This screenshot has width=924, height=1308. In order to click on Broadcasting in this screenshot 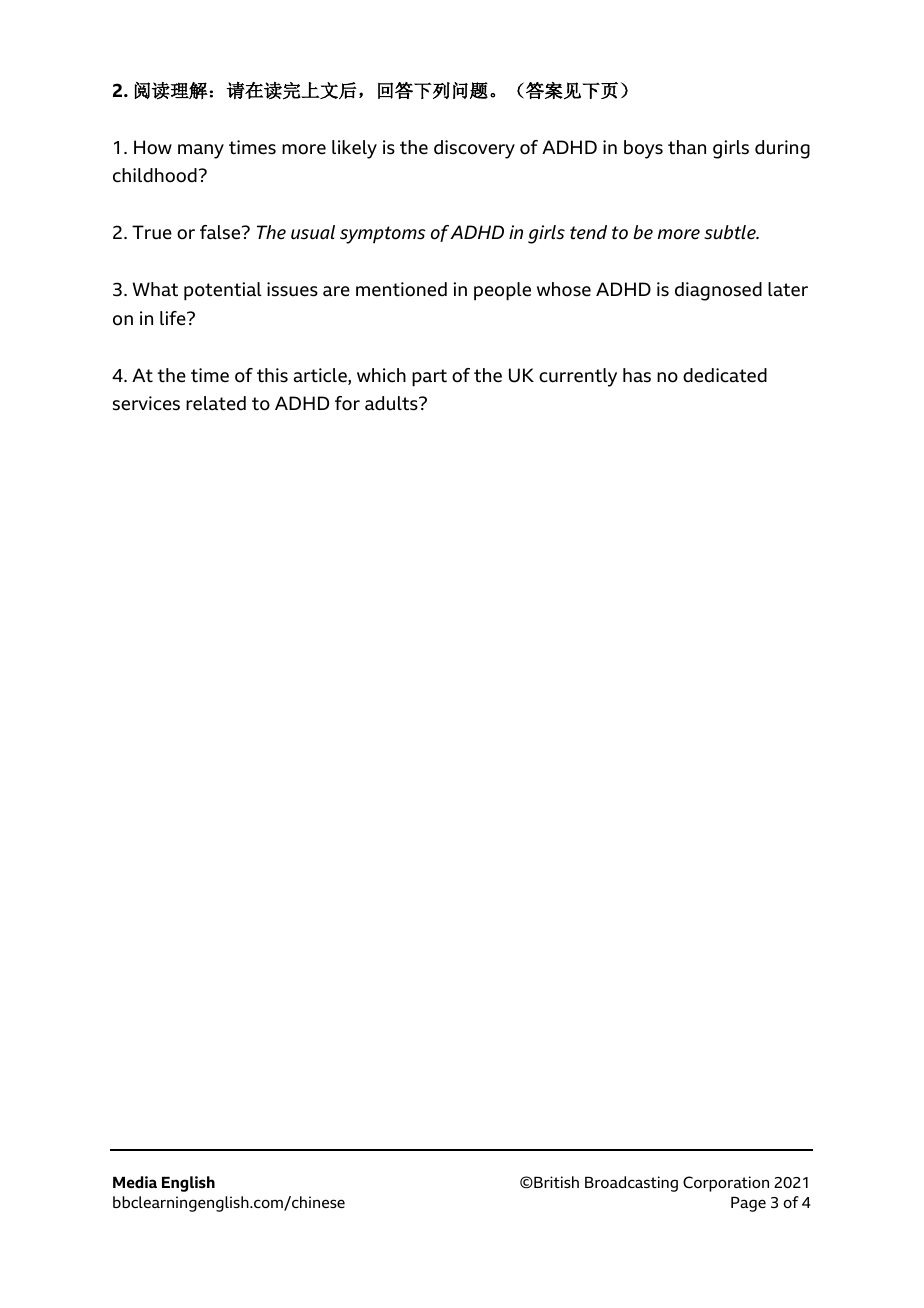, I will do `click(631, 1184)`.
